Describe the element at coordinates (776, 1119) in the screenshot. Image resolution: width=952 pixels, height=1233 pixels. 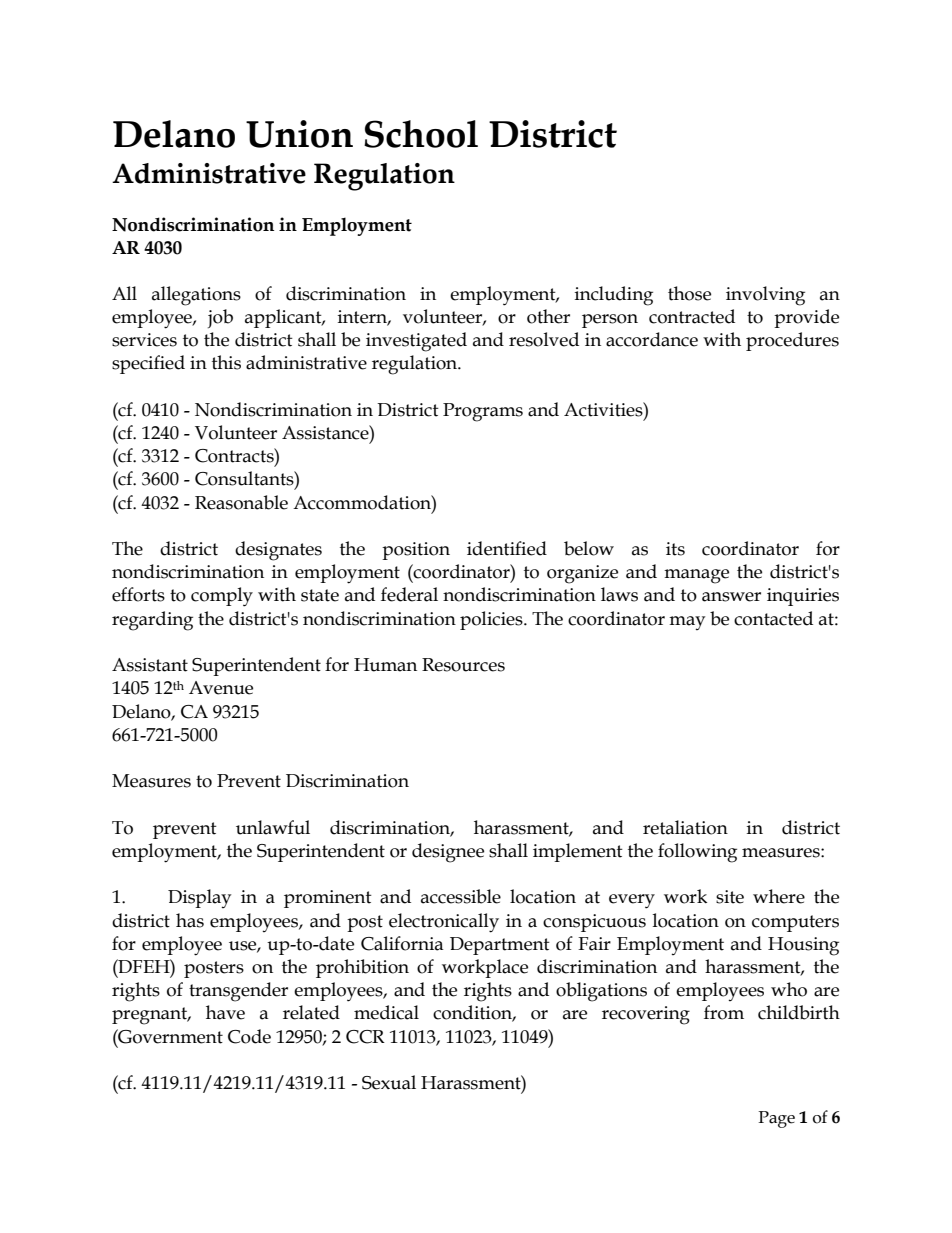
I see `Page` at that location.
